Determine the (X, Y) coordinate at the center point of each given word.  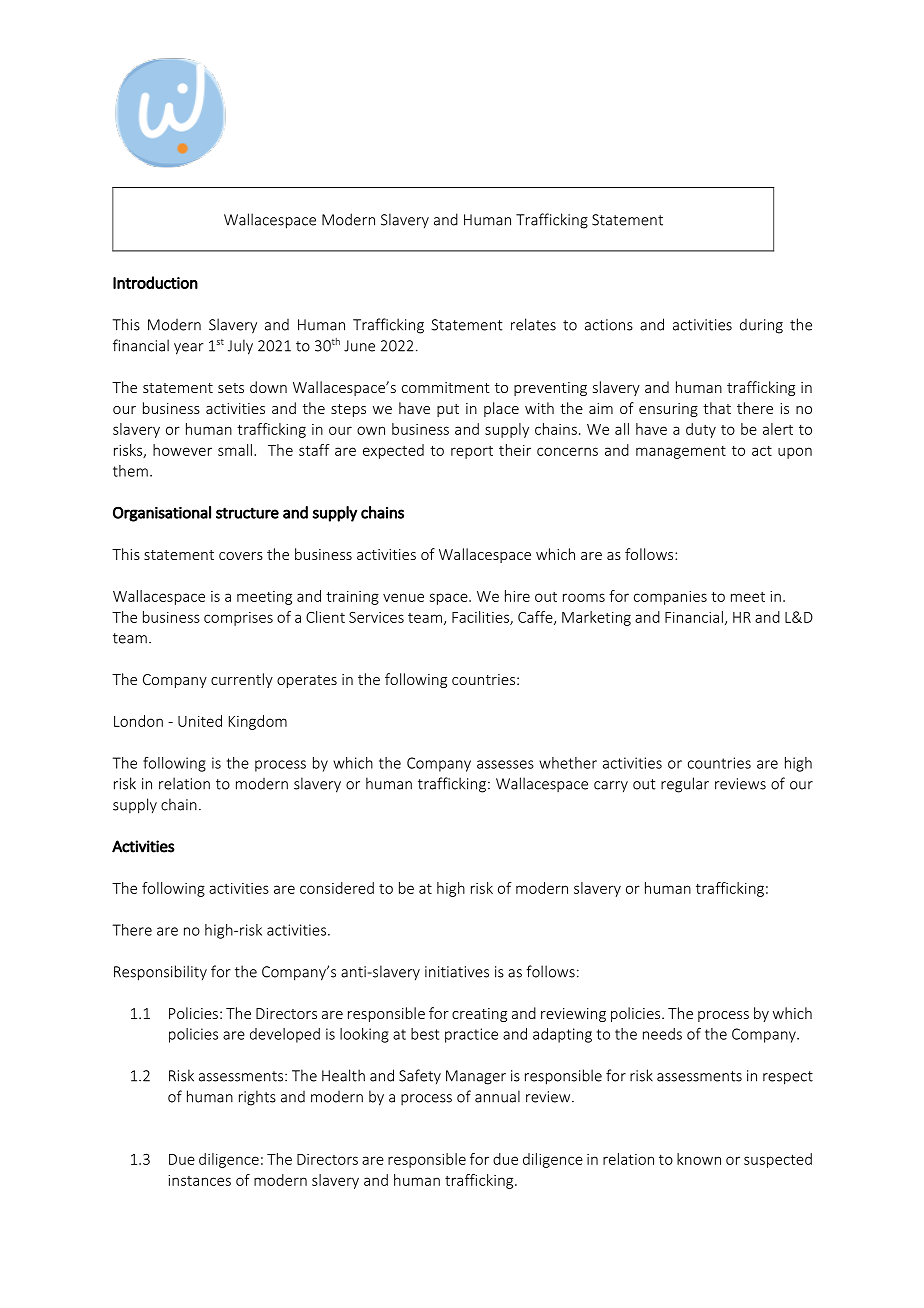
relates (533, 324)
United (200, 721)
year (189, 349)
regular (685, 785)
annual (497, 1096)
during (761, 326)
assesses (505, 764)
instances (199, 1180)
